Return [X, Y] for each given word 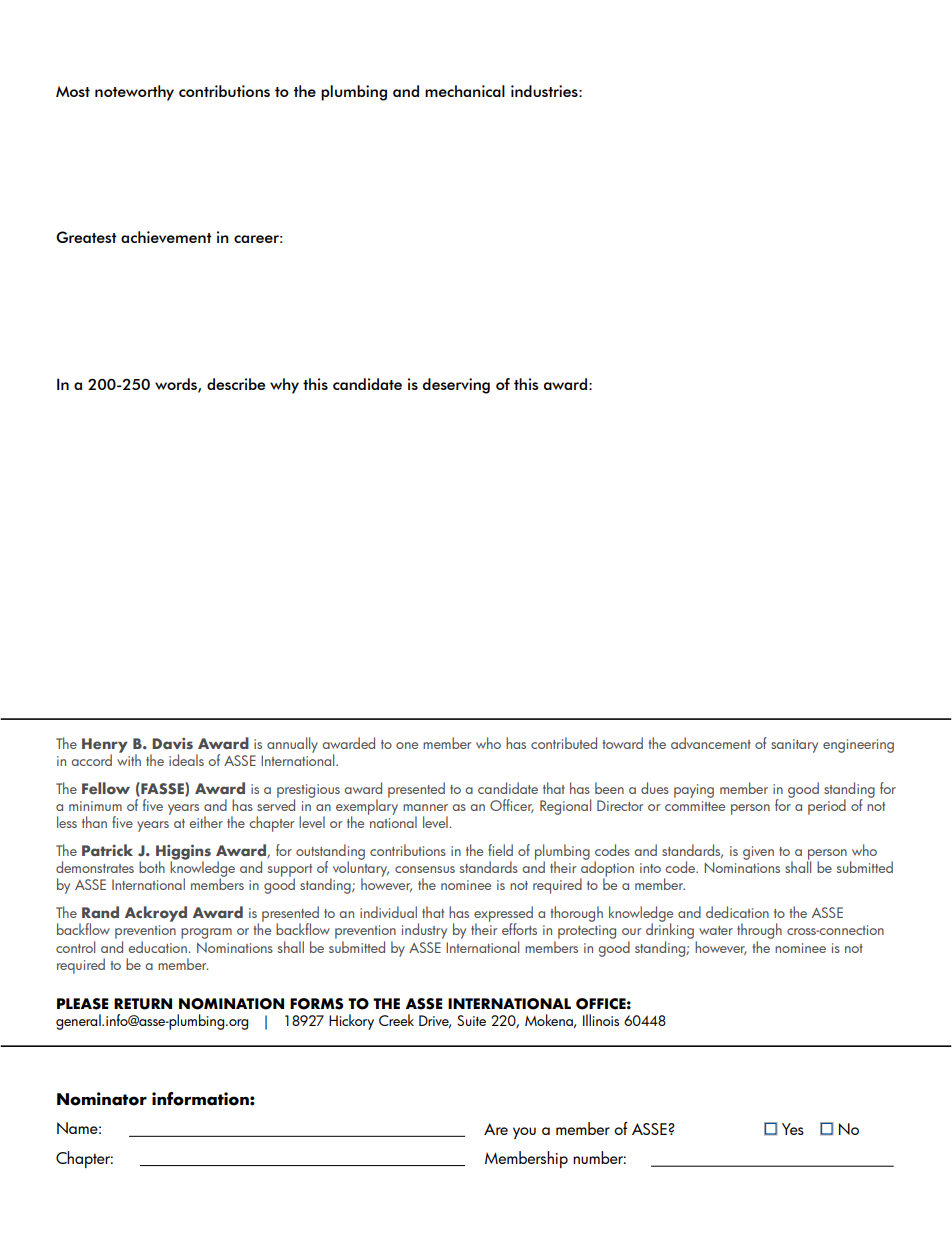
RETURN [143, 1004]
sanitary [794, 746]
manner [425, 807]
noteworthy [134, 93]
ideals [186, 760]
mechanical [465, 91]
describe [236, 384]
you [524, 1133]
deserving [456, 386]
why [284, 386]
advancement [711, 743]
